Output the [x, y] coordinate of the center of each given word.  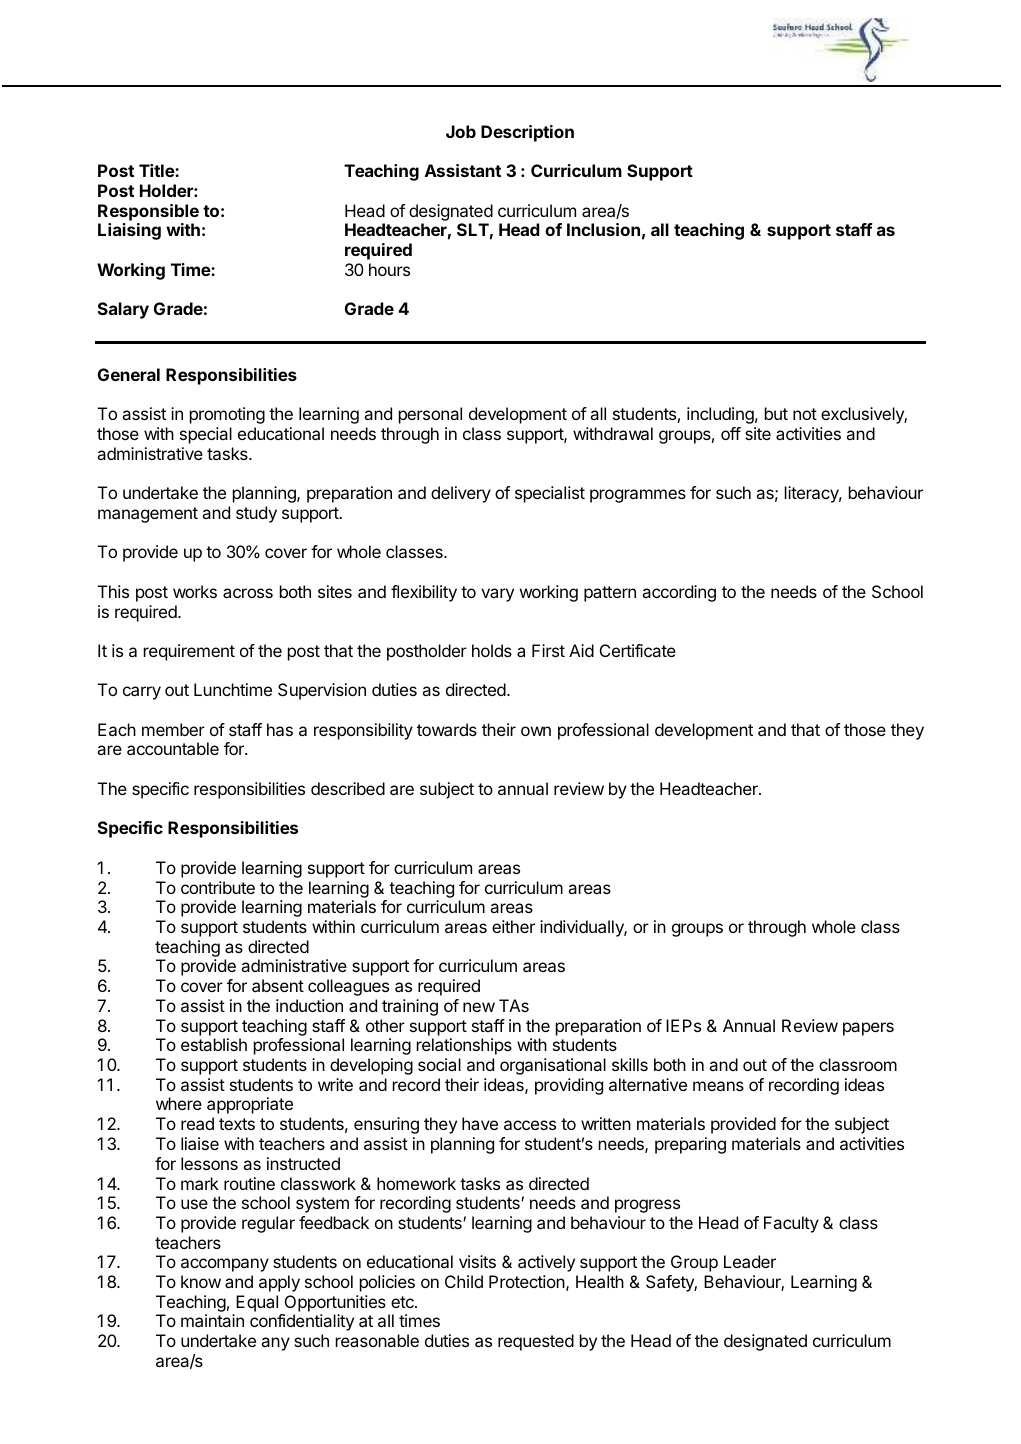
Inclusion [603, 229]
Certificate [638, 650]
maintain [212, 1320]
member [173, 729]
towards [447, 729]
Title [157, 170]
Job [461, 131]
